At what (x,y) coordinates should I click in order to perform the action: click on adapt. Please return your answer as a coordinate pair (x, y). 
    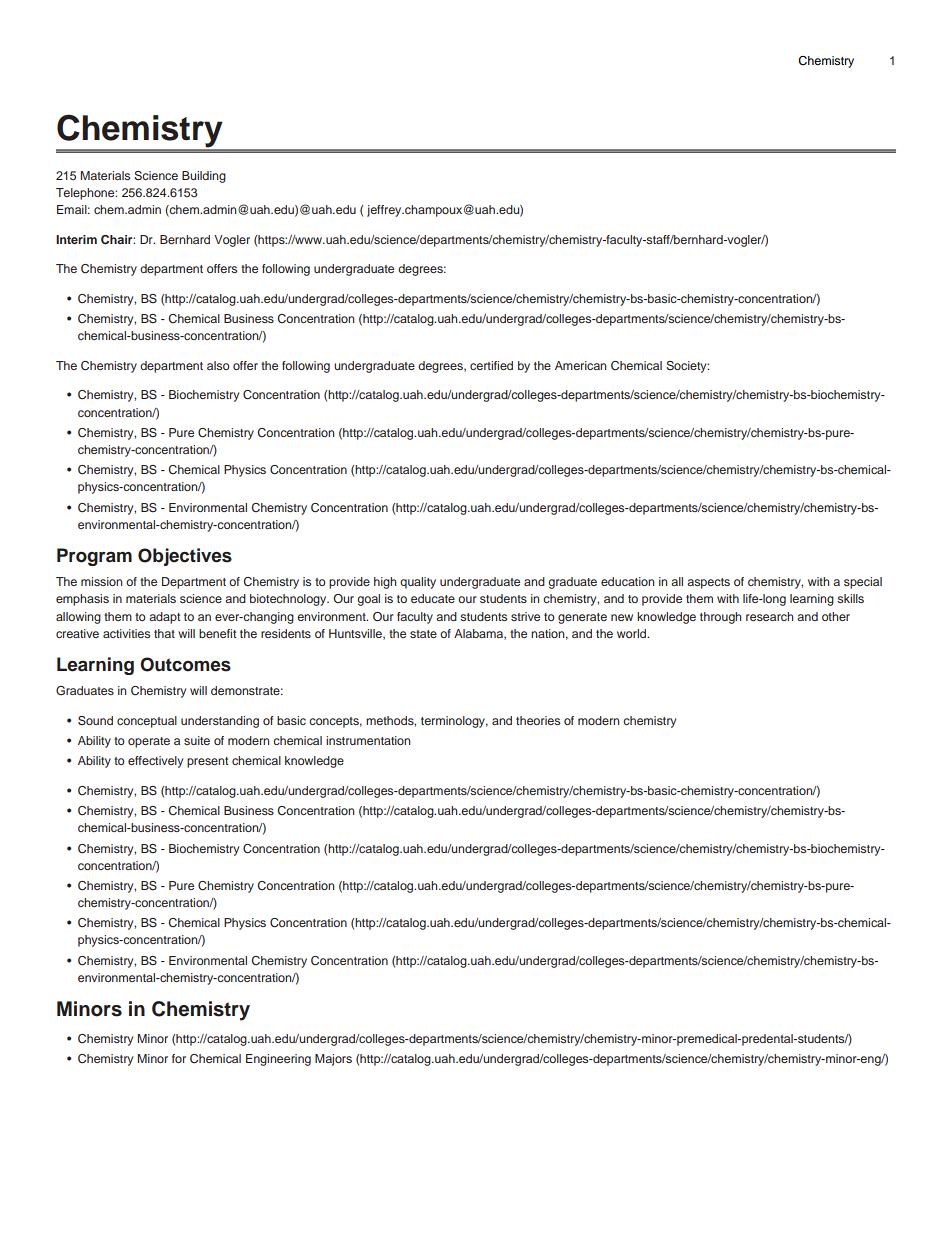
    Looking at the image, I should click on (165, 618).
